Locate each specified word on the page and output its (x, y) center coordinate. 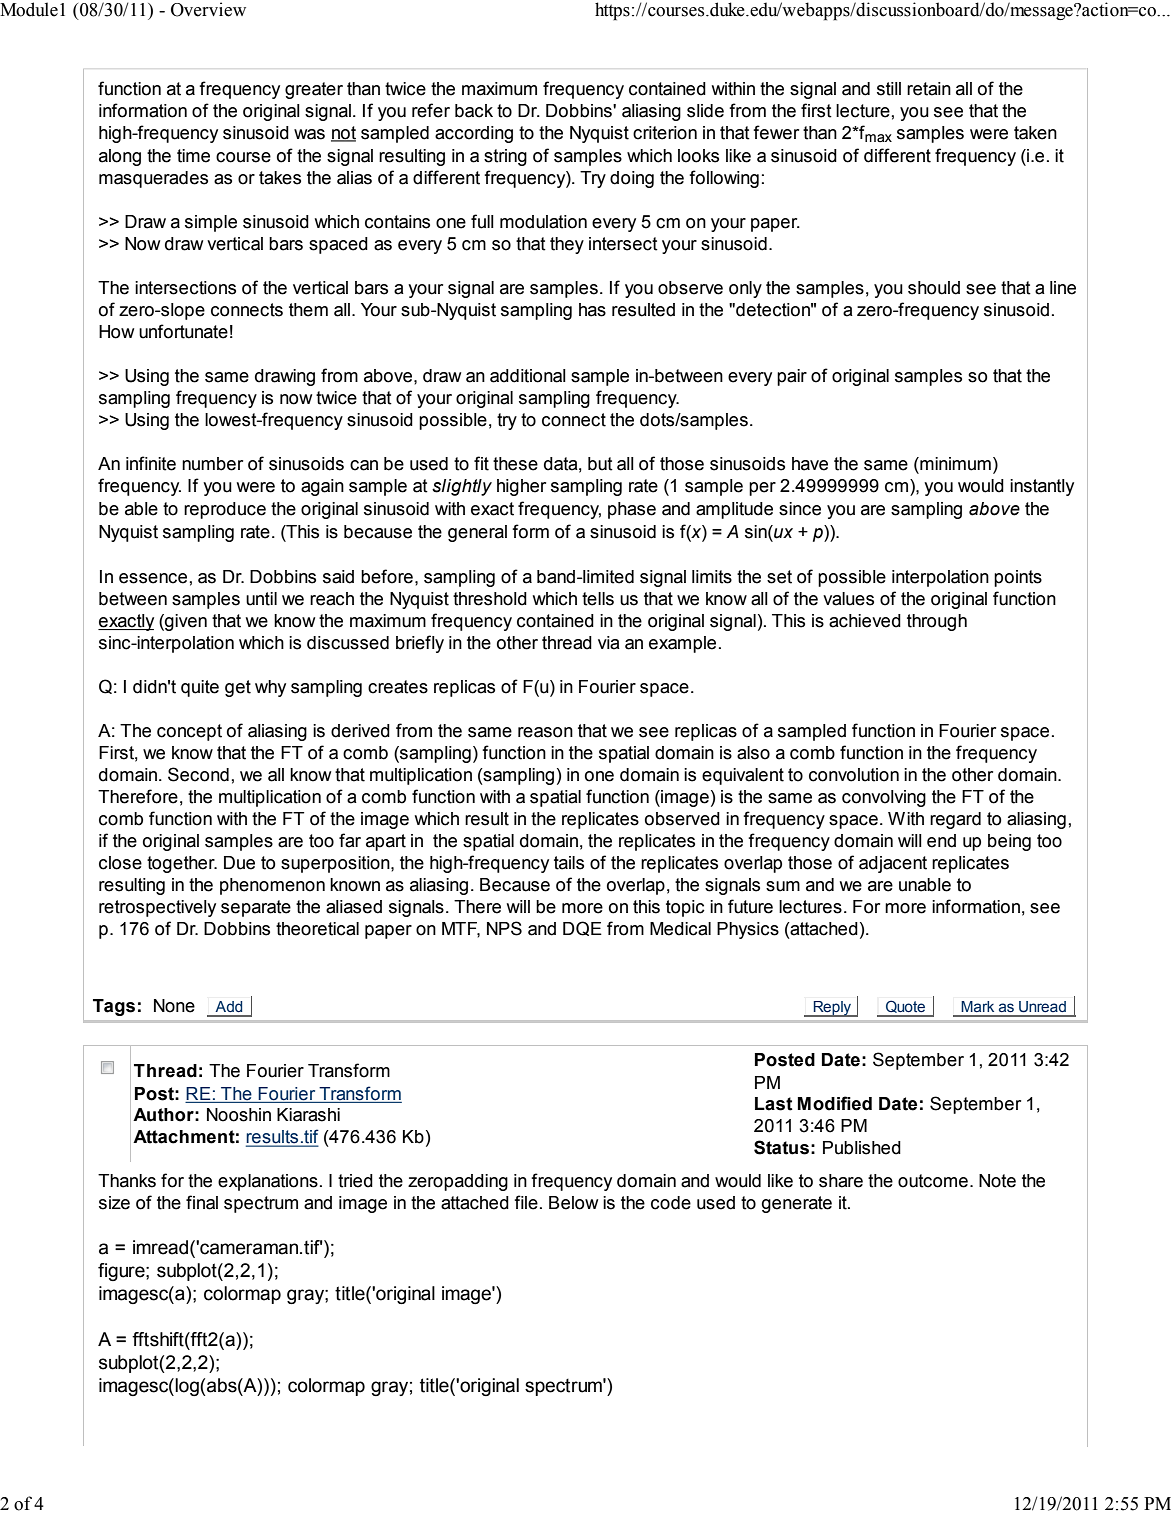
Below (573, 1203)
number (212, 464)
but (600, 464)
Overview (208, 9)
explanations (268, 1182)
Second (198, 774)
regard (955, 820)
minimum (954, 464)
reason (545, 732)
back (474, 111)
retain (929, 89)
